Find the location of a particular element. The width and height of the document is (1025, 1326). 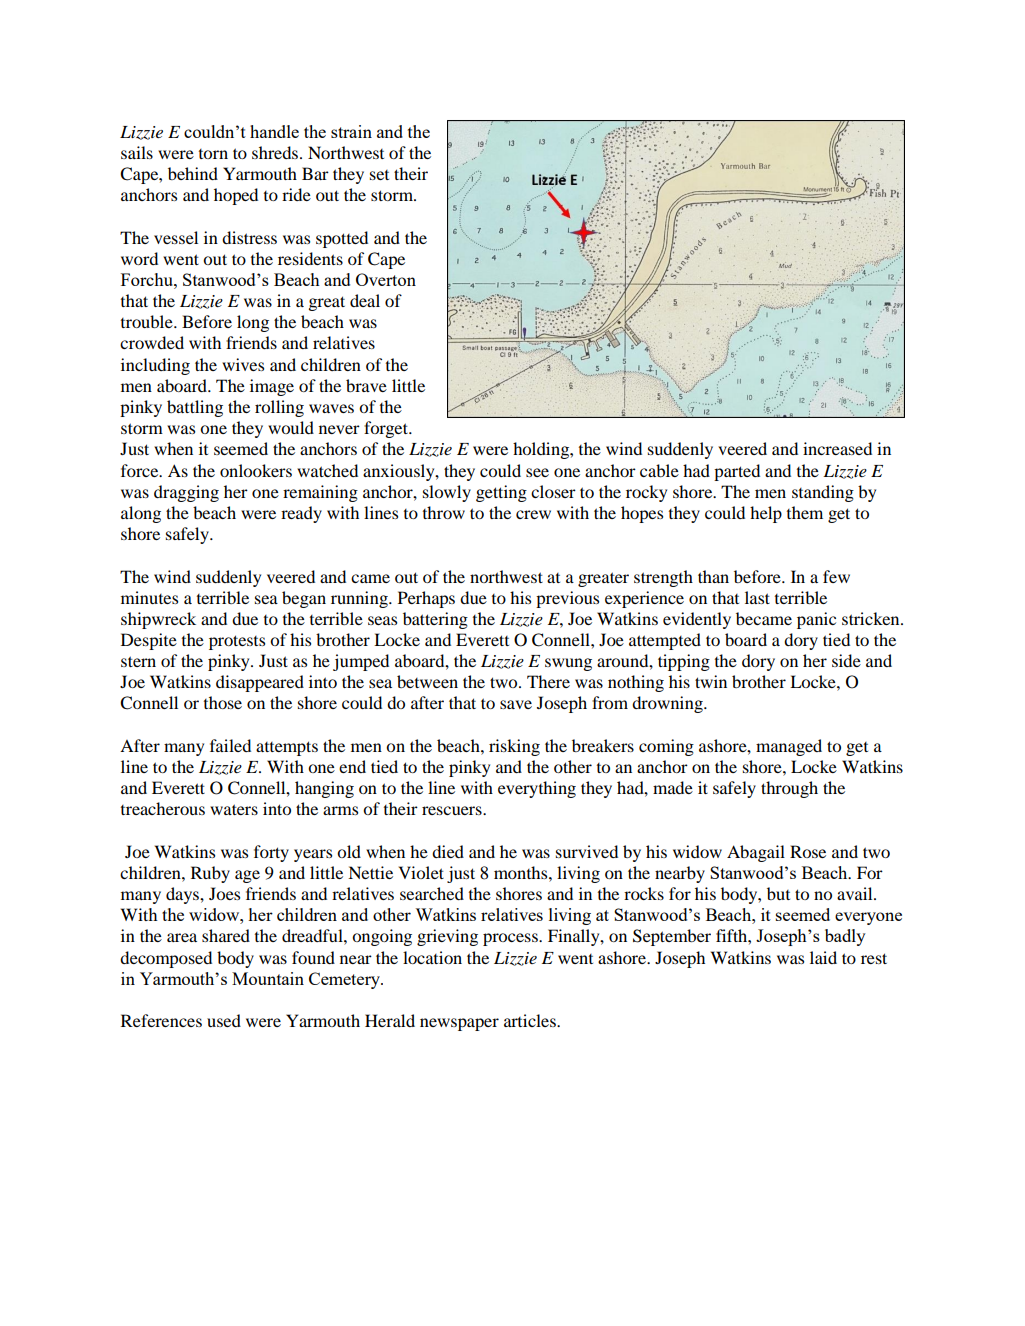

laid is located at coordinates (823, 957).
